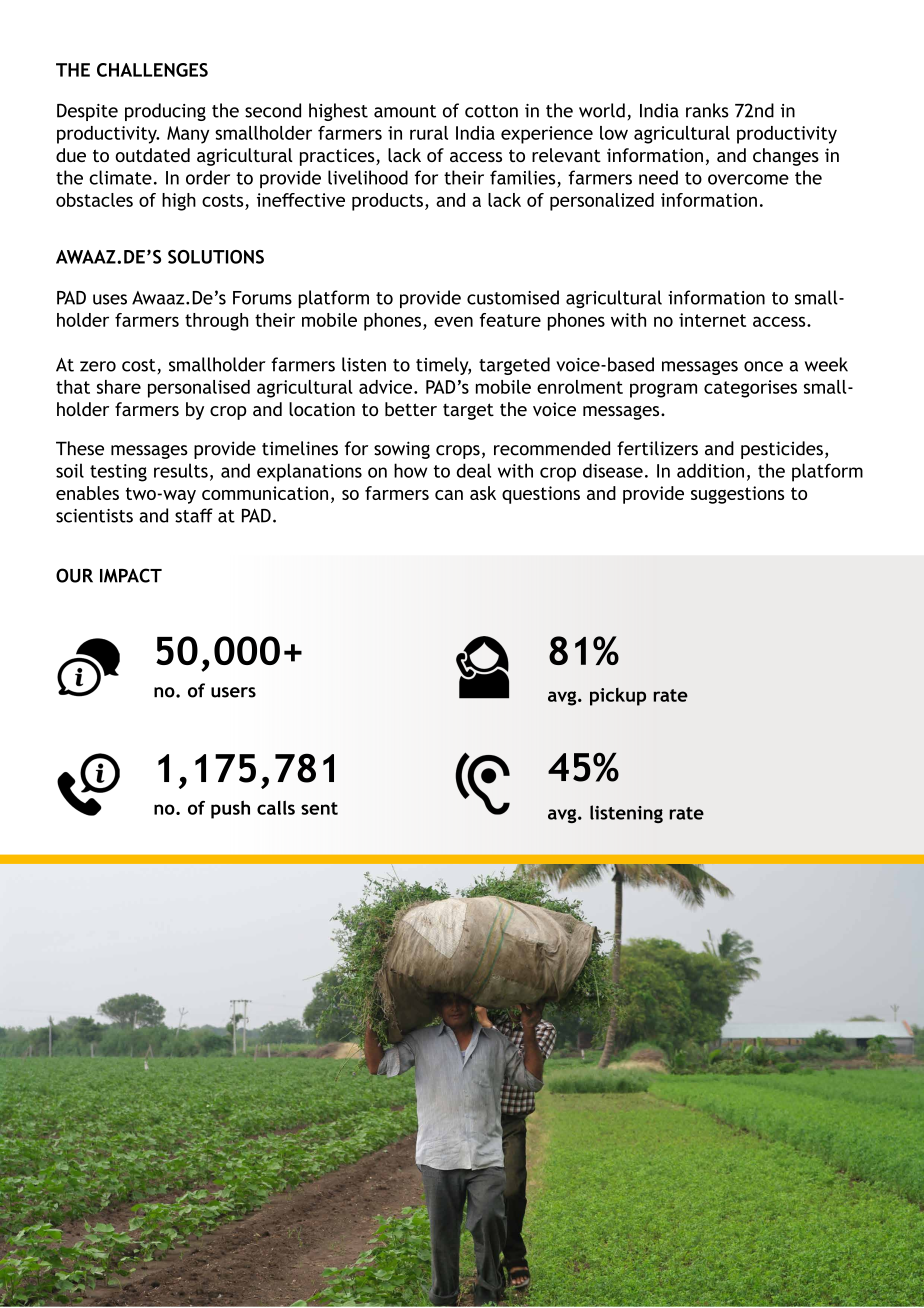 Image resolution: width=924 pixels, height=1308 pixels. Describe the element at coordinates (737, 495) in the image. I see `suggestions` at that location.
